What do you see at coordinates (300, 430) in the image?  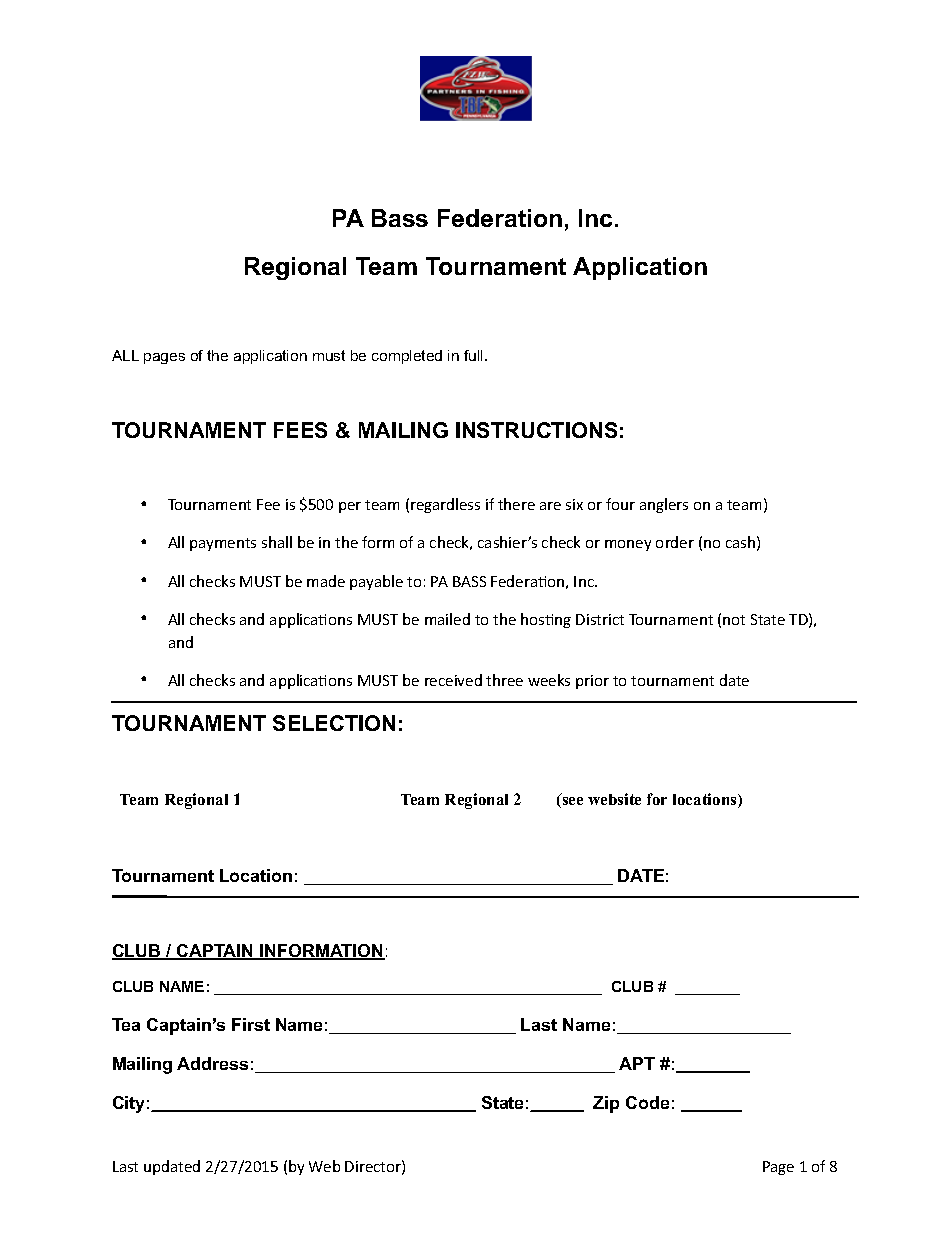 I see `FEES` at bounding box center [300, 430].
